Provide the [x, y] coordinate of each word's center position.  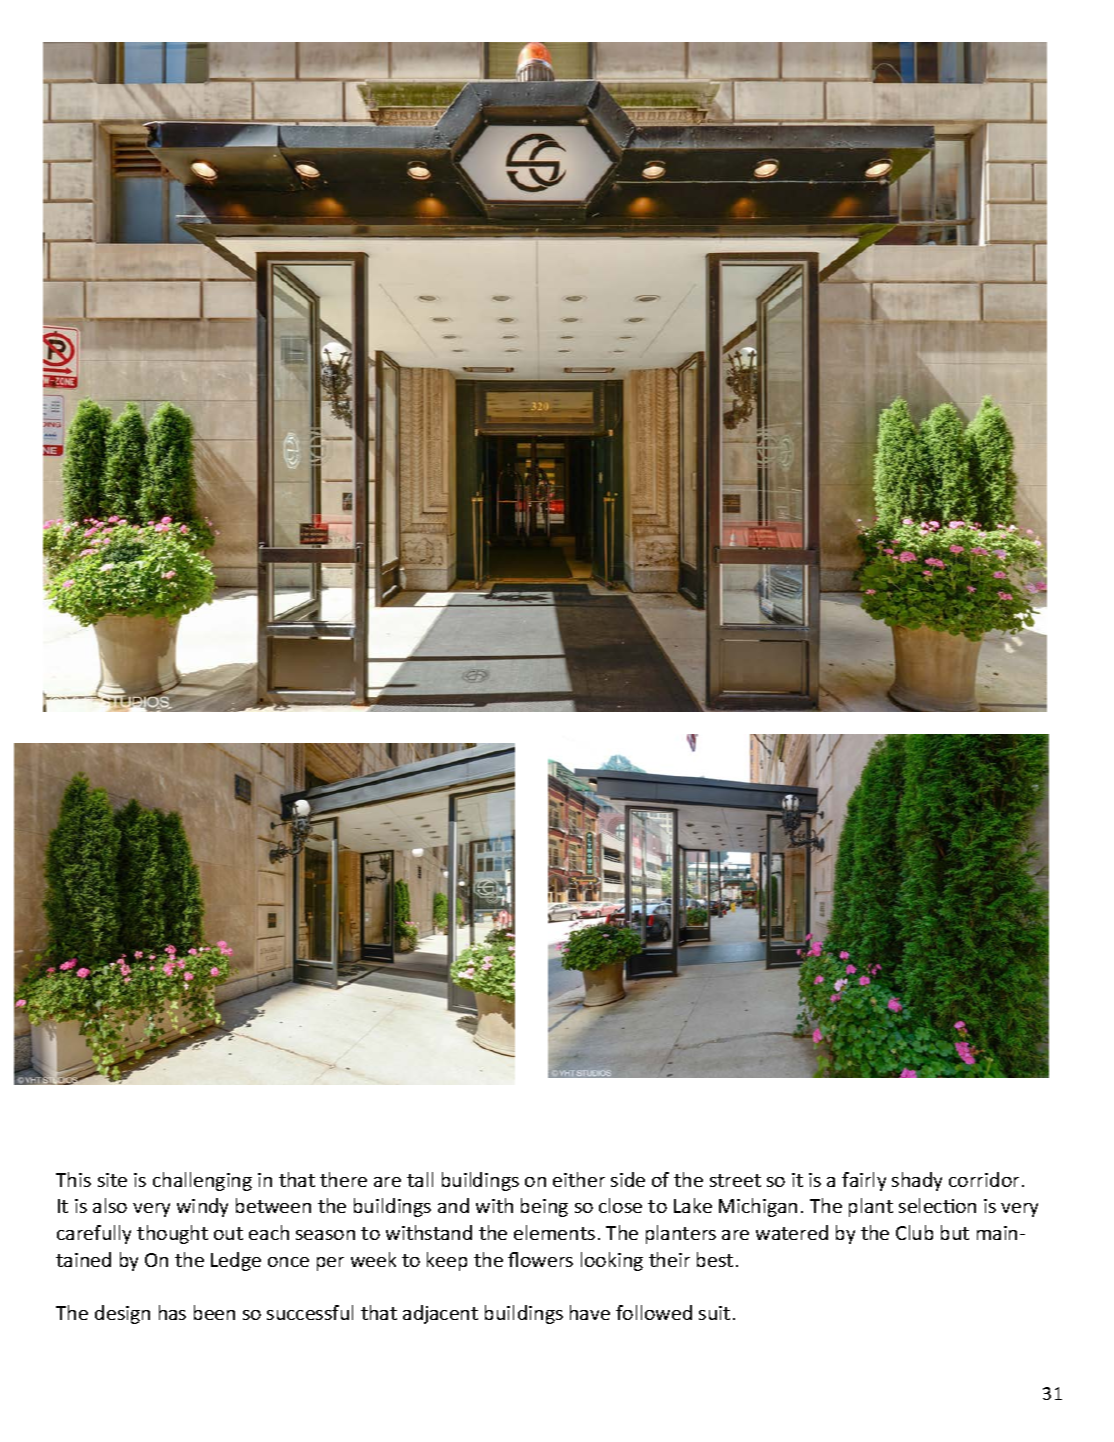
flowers [540, 1259]
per [330, 1264]
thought [172, 1234]
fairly [864, 1181]
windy [202, 1207]
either [579, 1179]
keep [447, 1261]
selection [937, 1205]
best [715, 1259]
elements [554, 1232]
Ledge [236, 1261]
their [669, 1259]
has [172, 1312]
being [544, 1207]
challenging [202, 1181]
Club [914, 1232]
